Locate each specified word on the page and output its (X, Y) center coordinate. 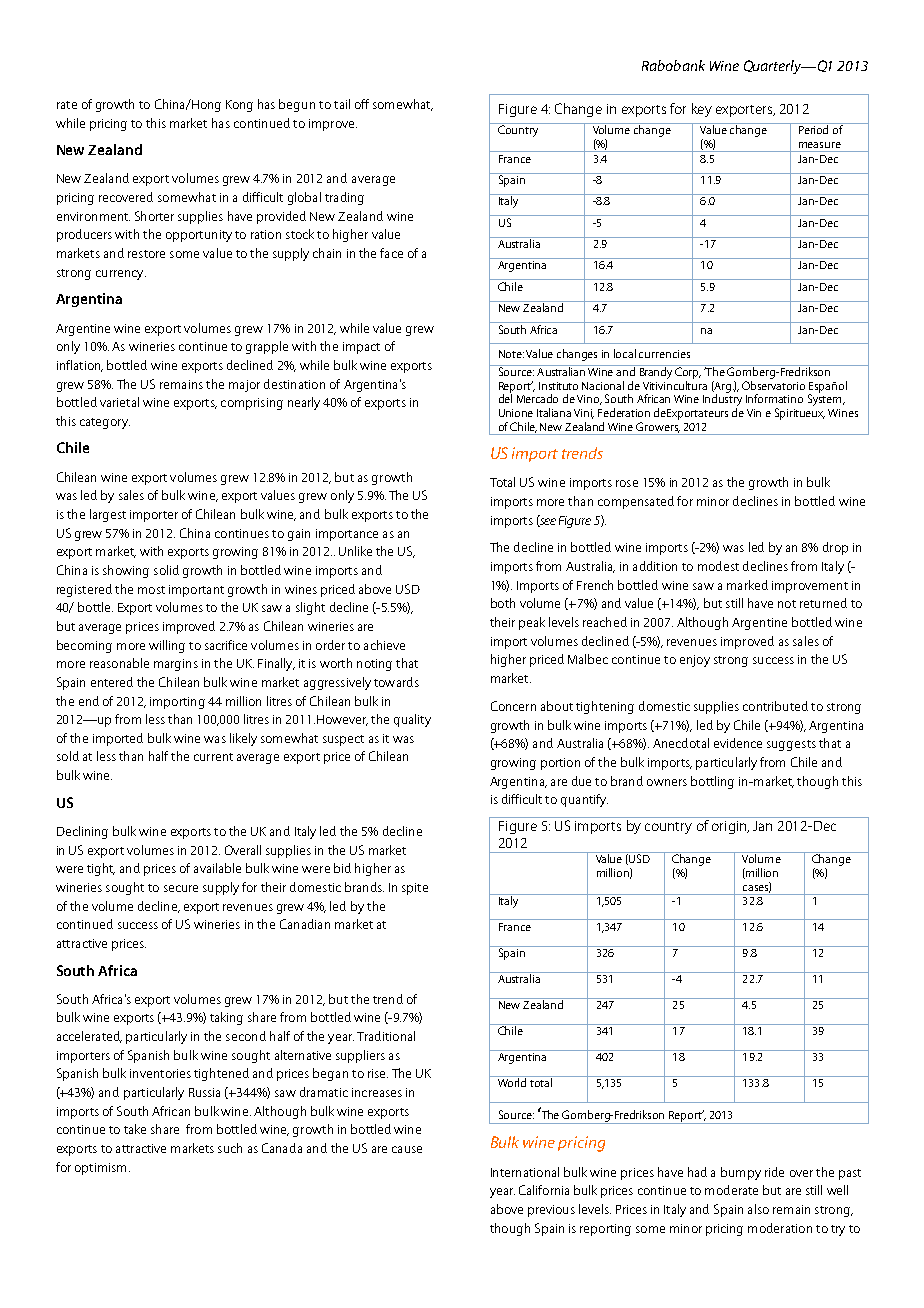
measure (820, 145)
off (362, 104)
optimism (100, 1169)
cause (407, 1149)
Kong (239, 106)
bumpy (741, 1173)
